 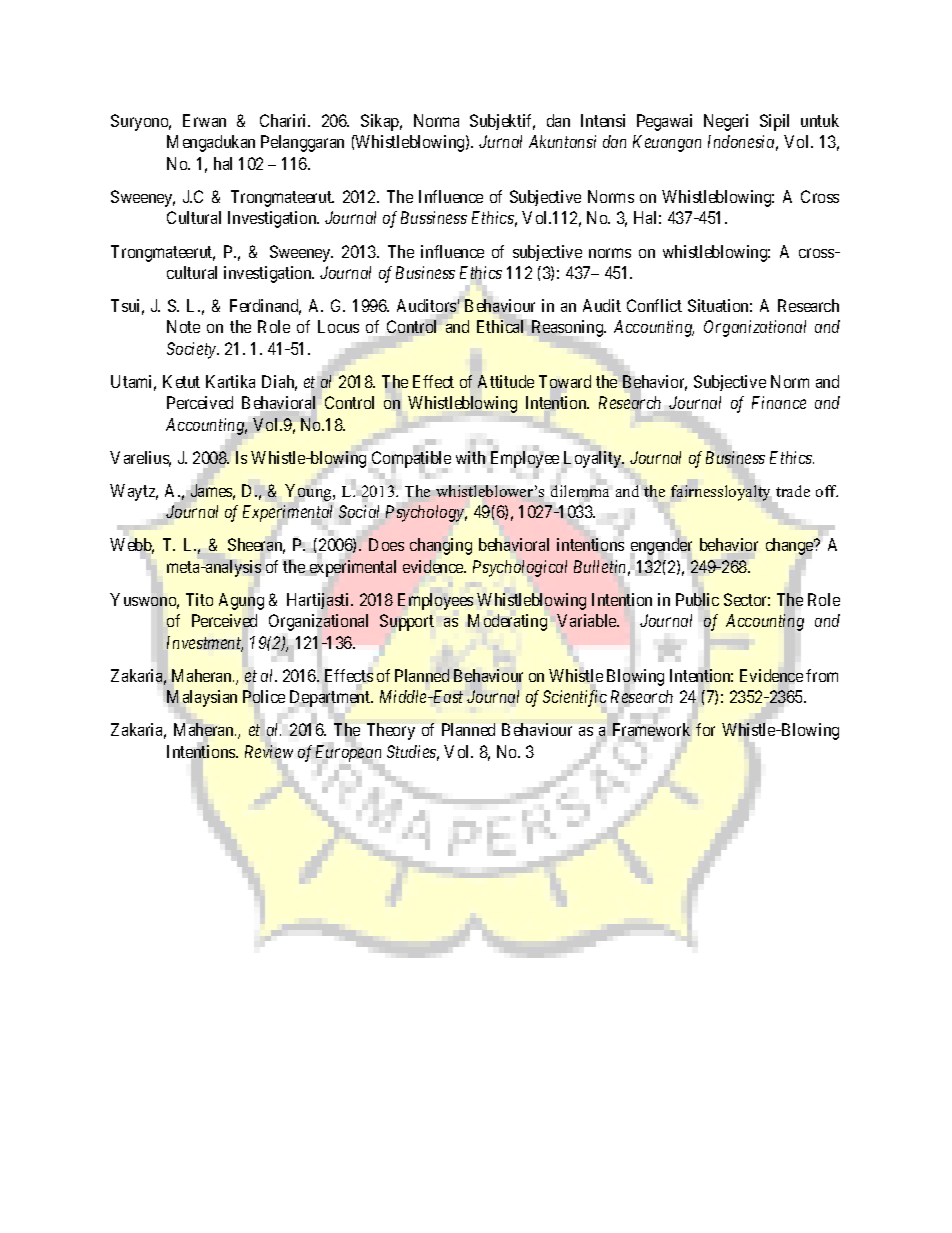 I want to click on Bussiness, so click(x=434, y=217).
